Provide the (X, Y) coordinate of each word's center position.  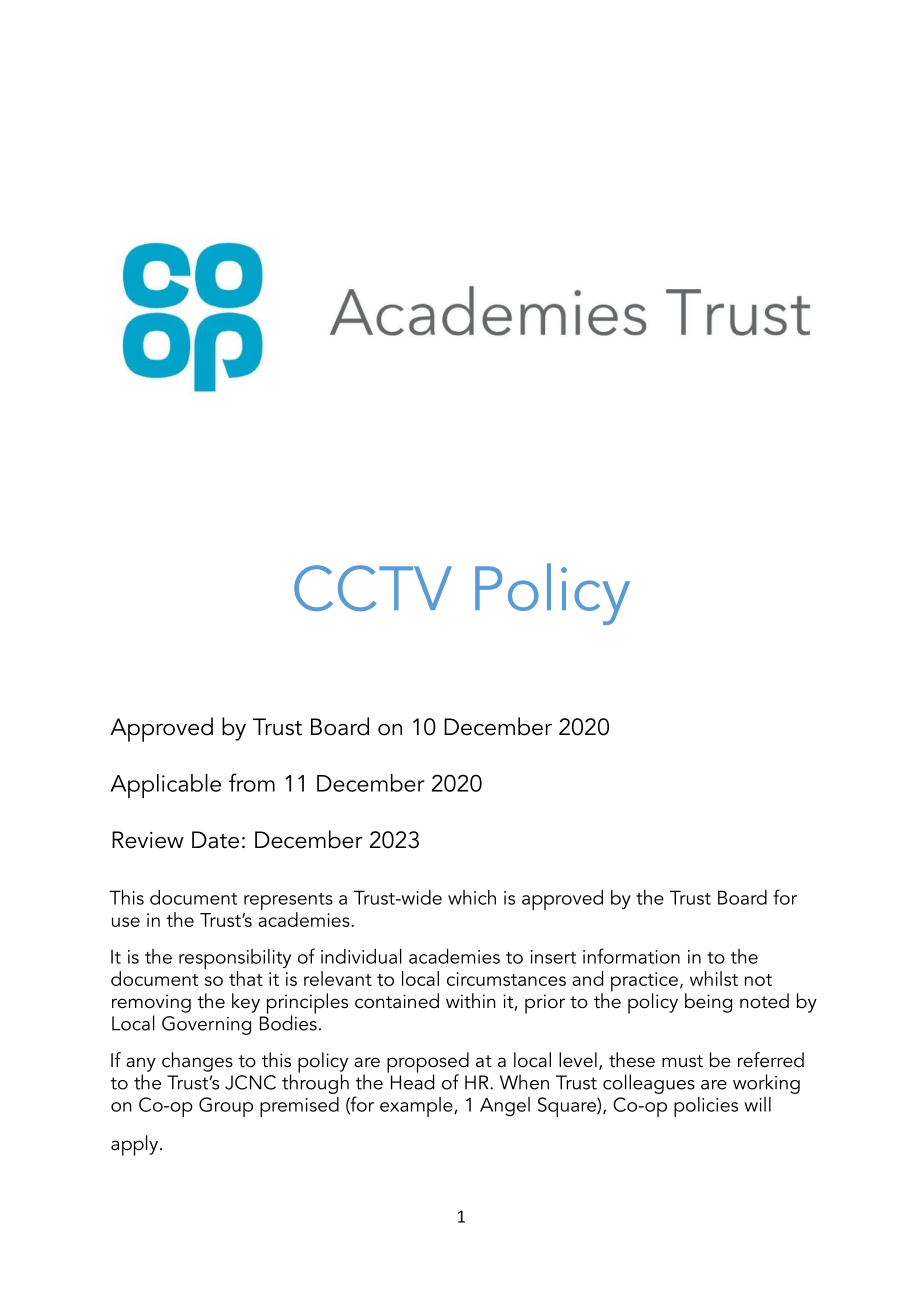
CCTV (373, 588)
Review (148, 840)
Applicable (165, 786)
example (417, 1107)
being (708, 1003)
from (252, 782)
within (470, 1000)
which (472, 897)
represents (288, 903)
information (631, 956)
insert (553, 957)
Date (215, 840)
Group (226, 1107)
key (246, 1003)
